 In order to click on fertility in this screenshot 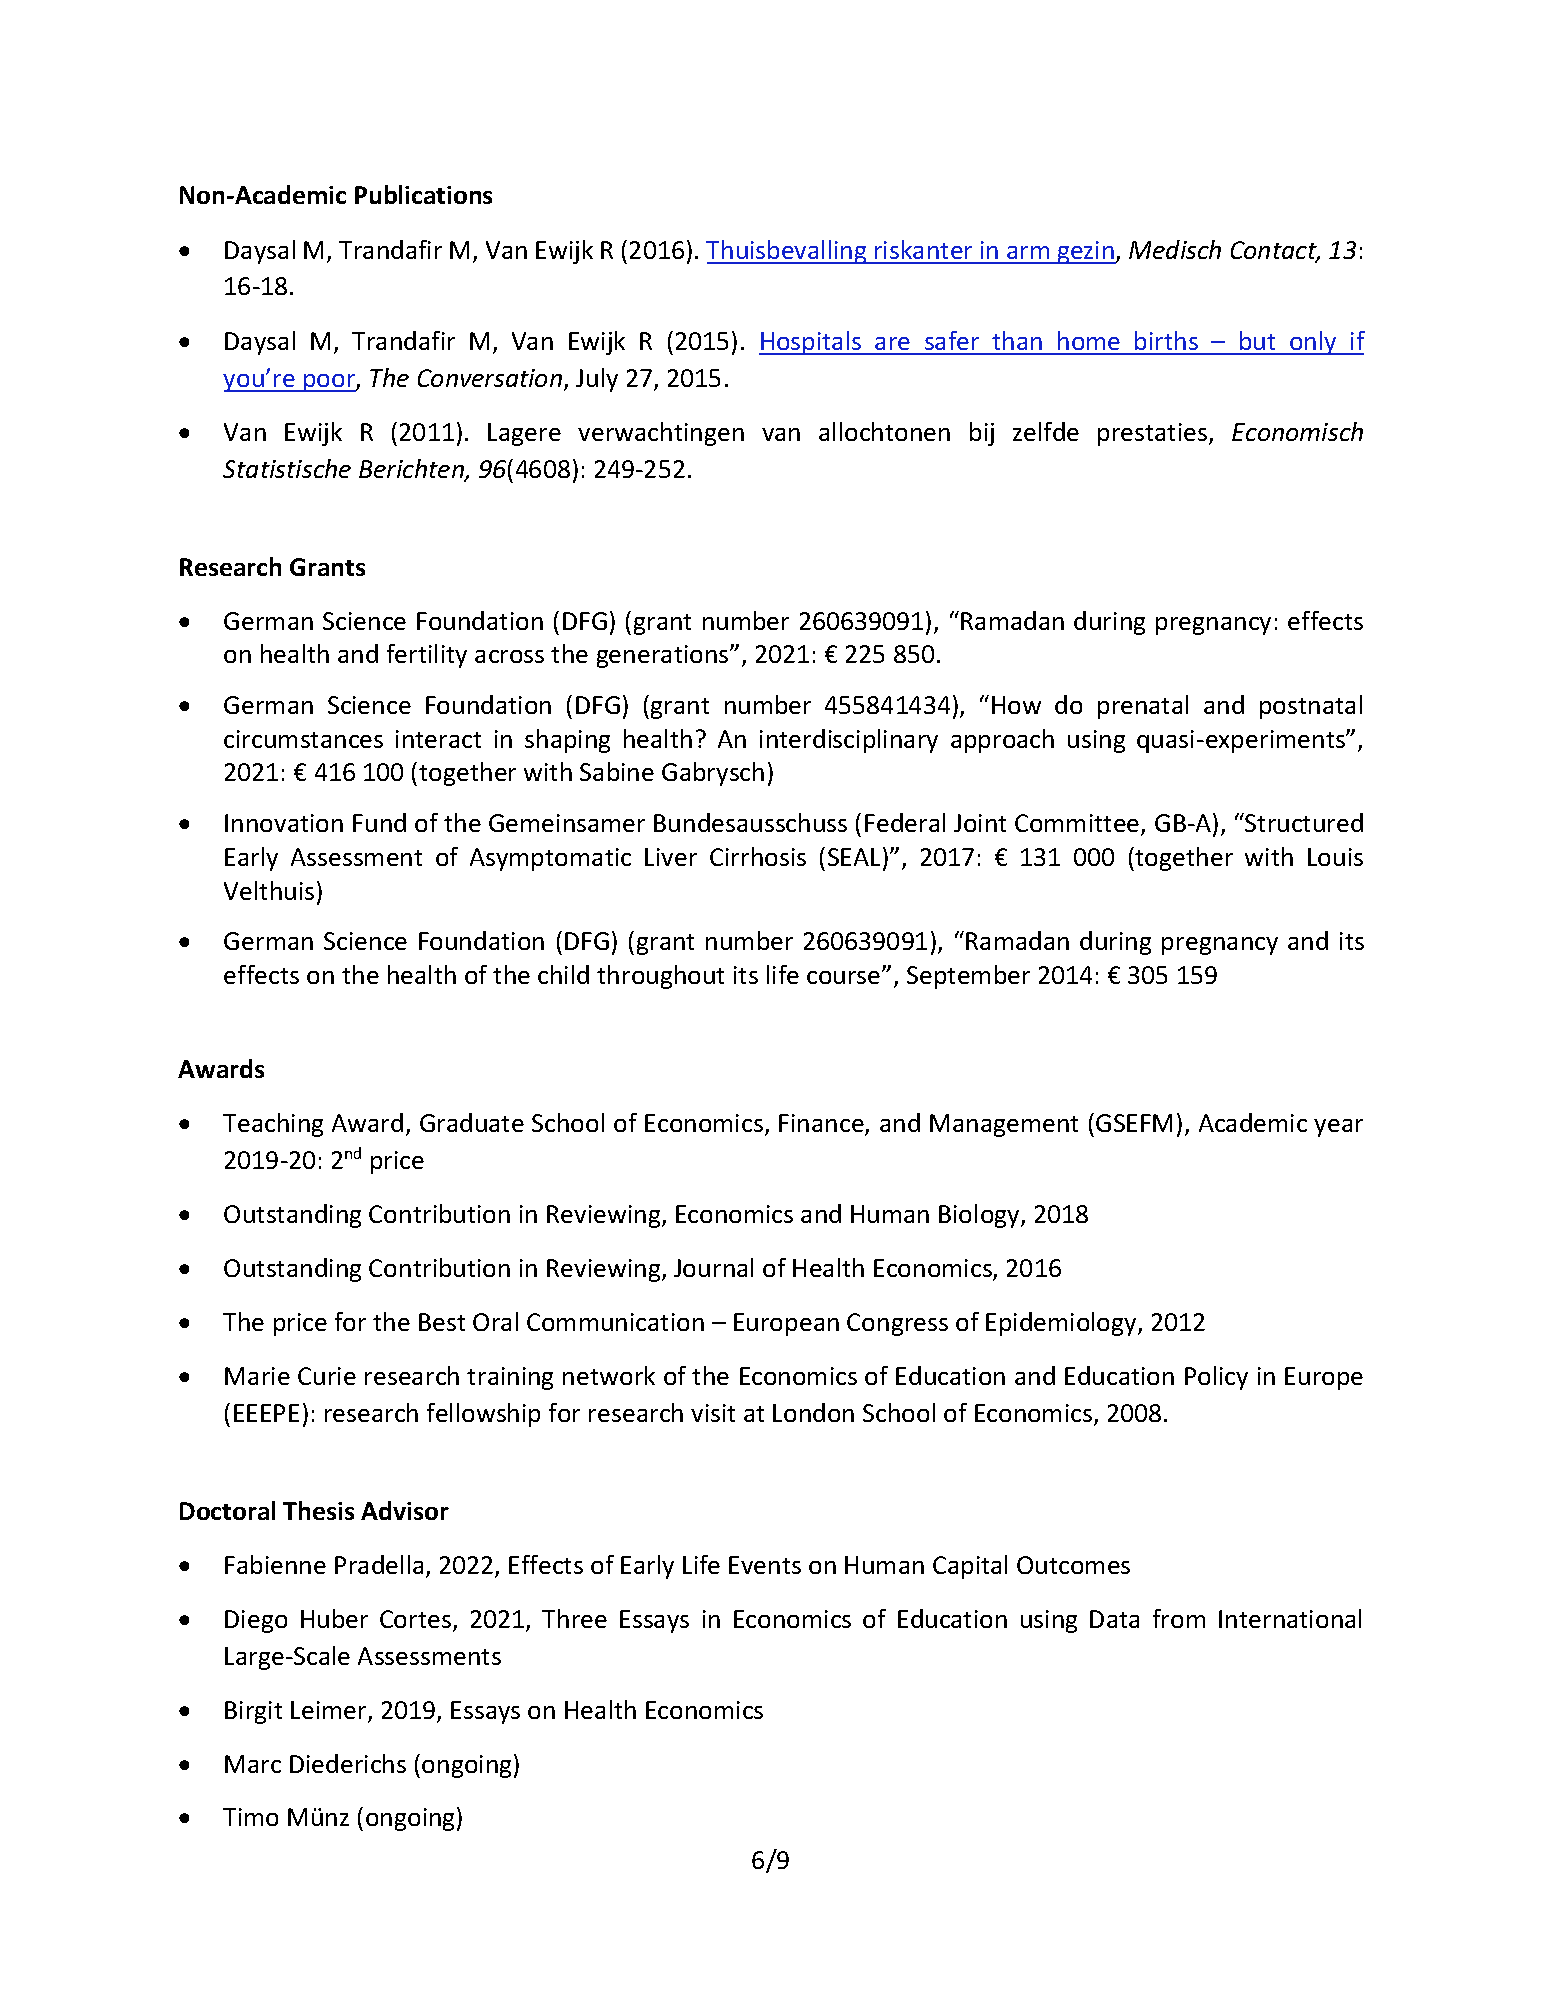, I will do `click(427, 656)`.
